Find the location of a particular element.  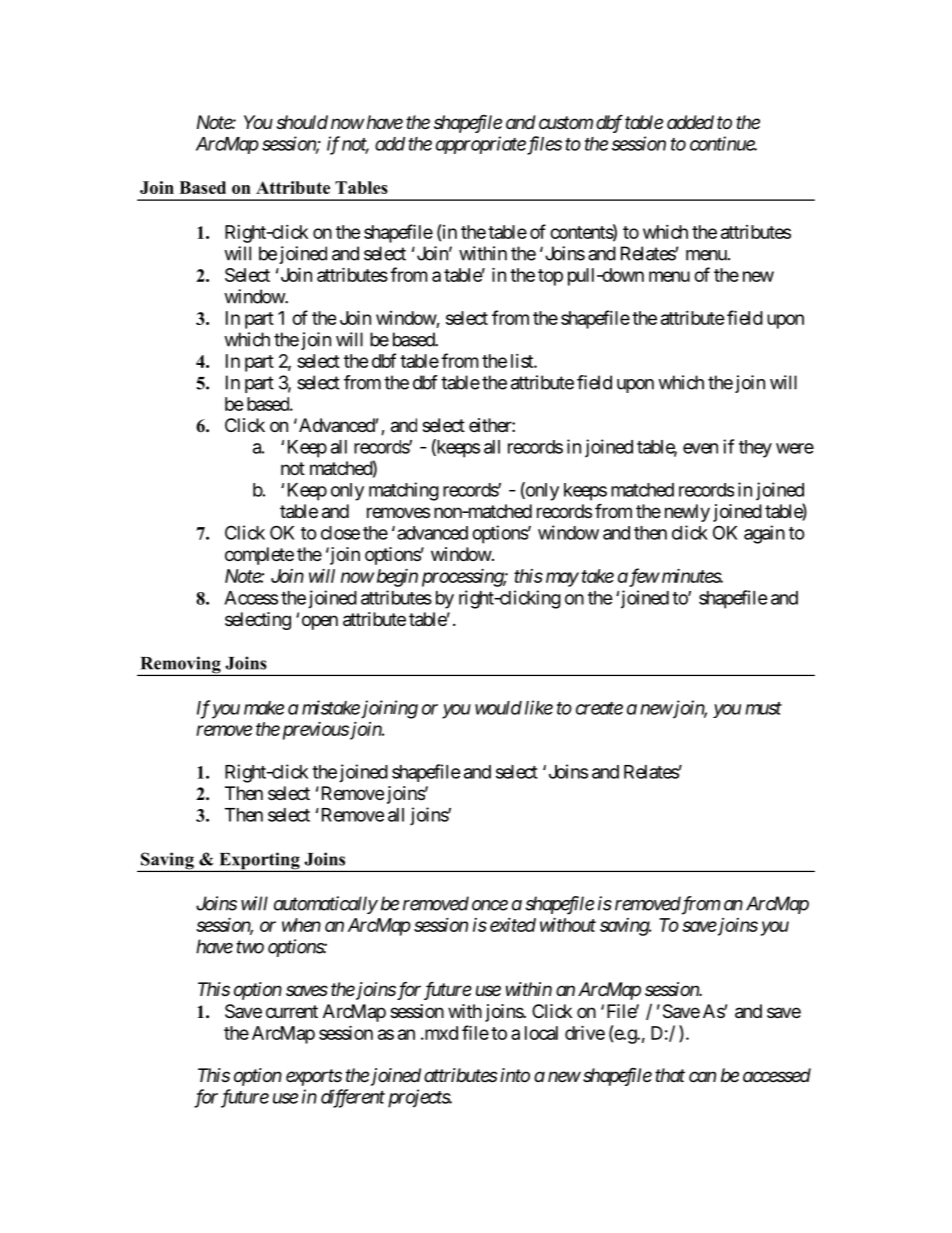

Exporting is located at coordinates (259, 862).
